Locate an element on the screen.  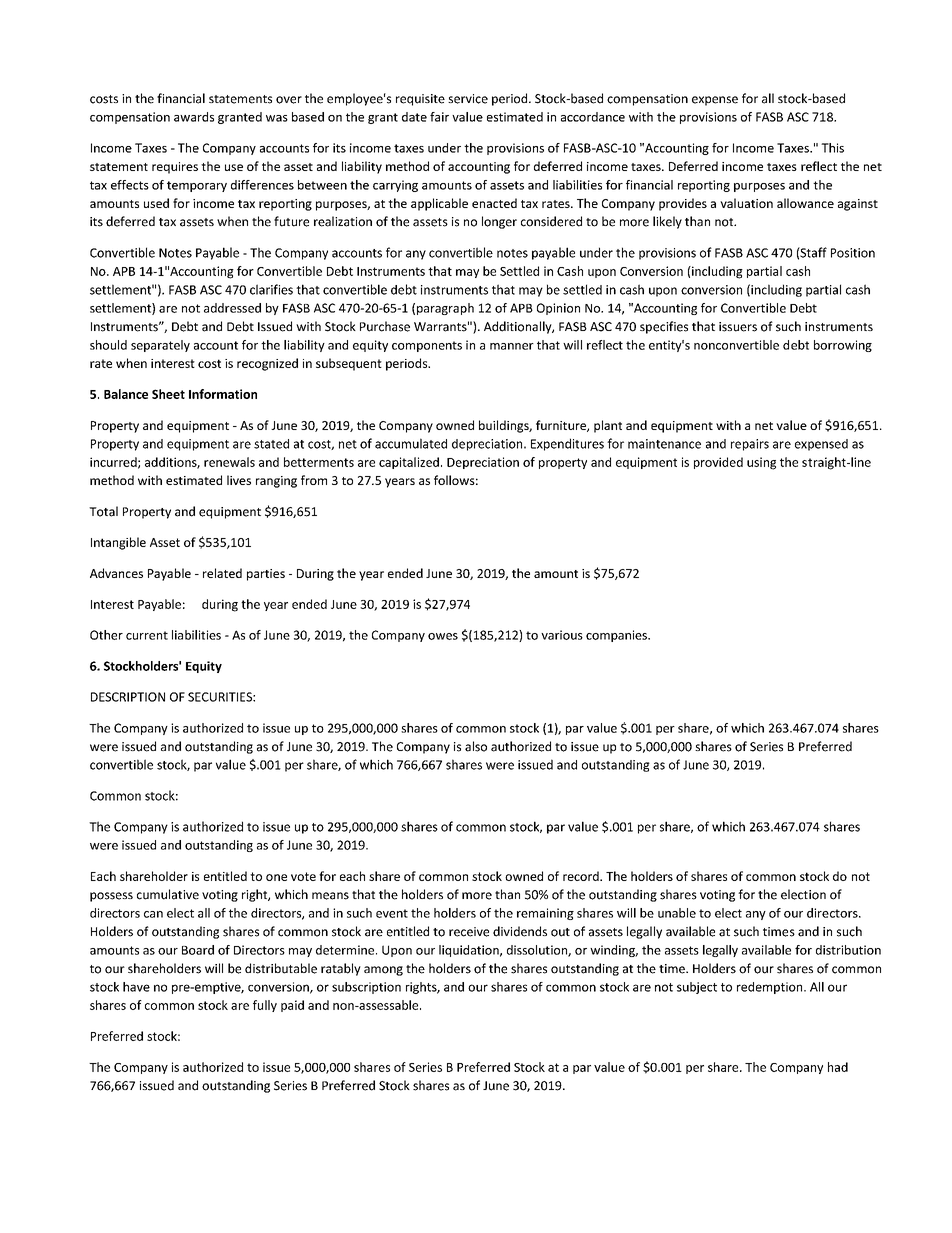
fully is located at coordinates (265, 1006).
